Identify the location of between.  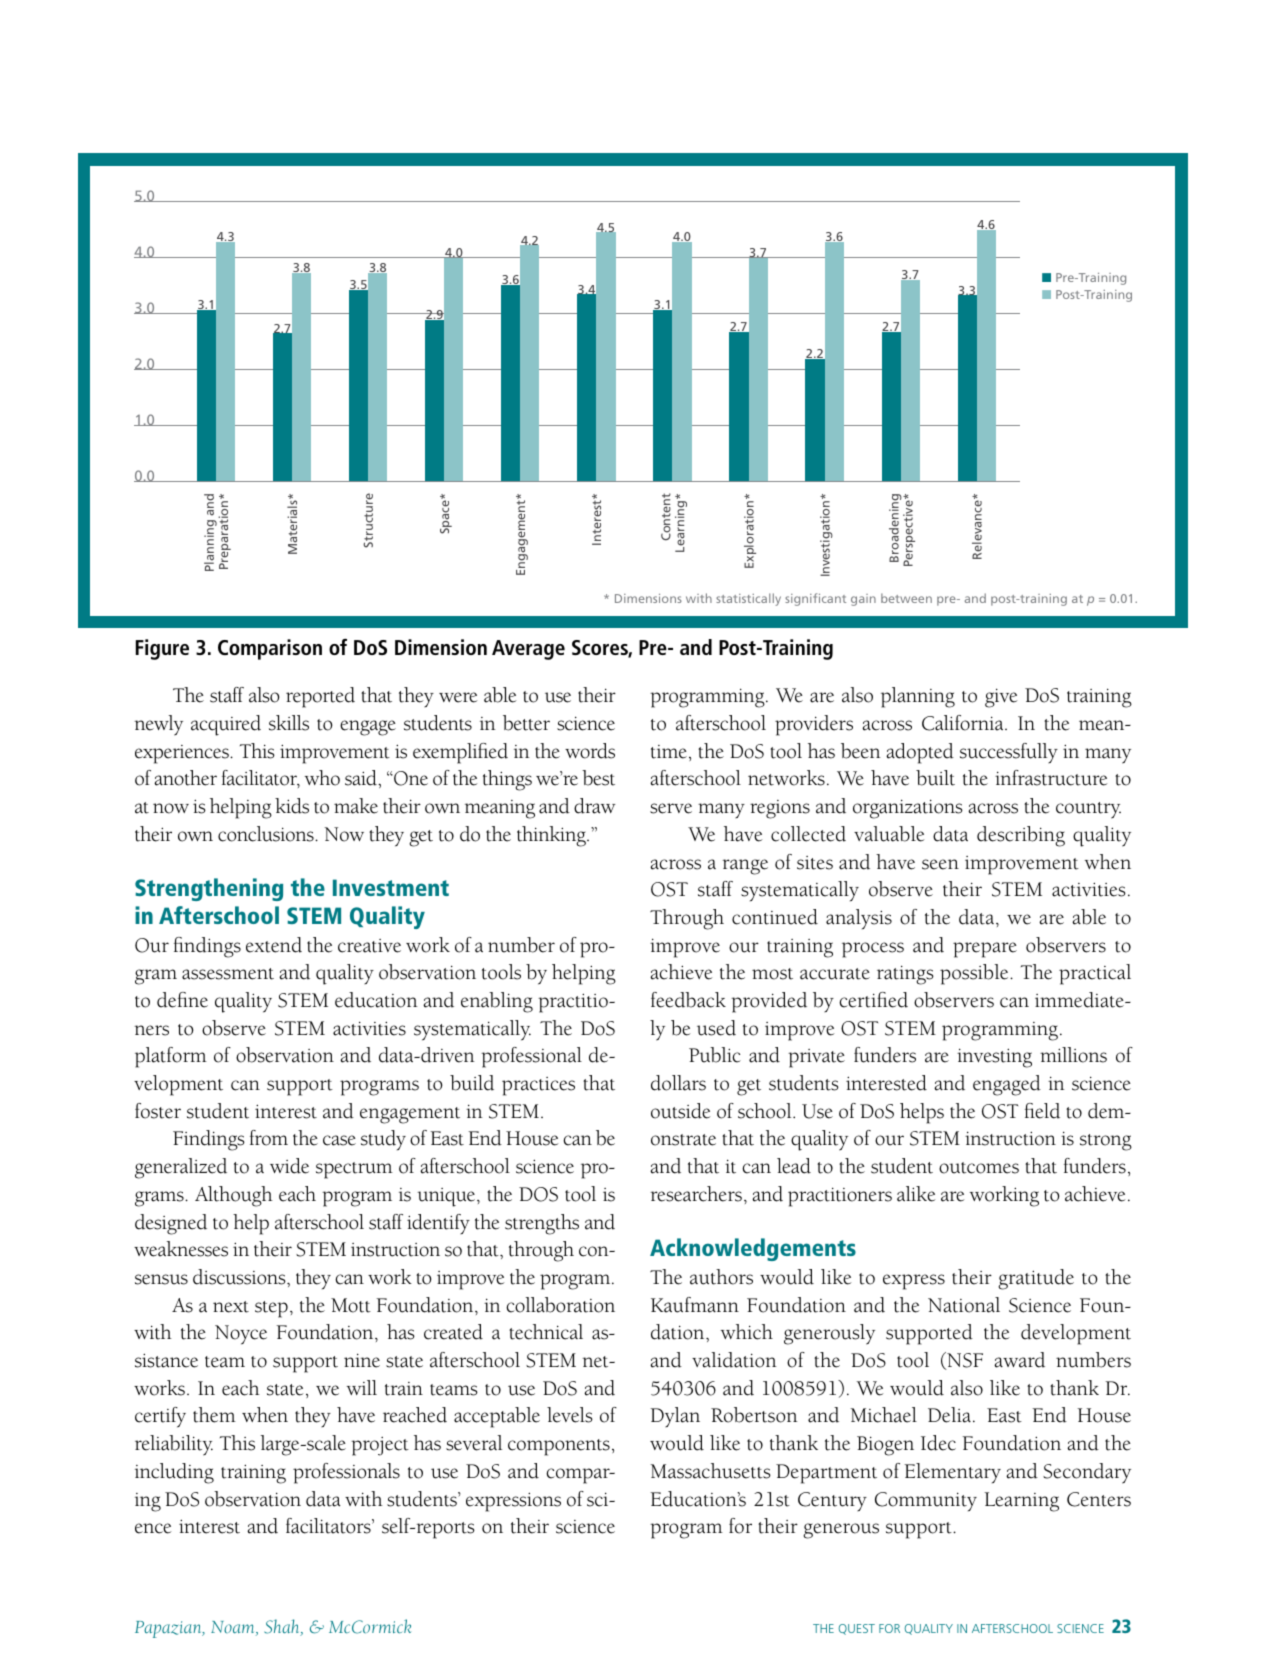
(906, 598).
